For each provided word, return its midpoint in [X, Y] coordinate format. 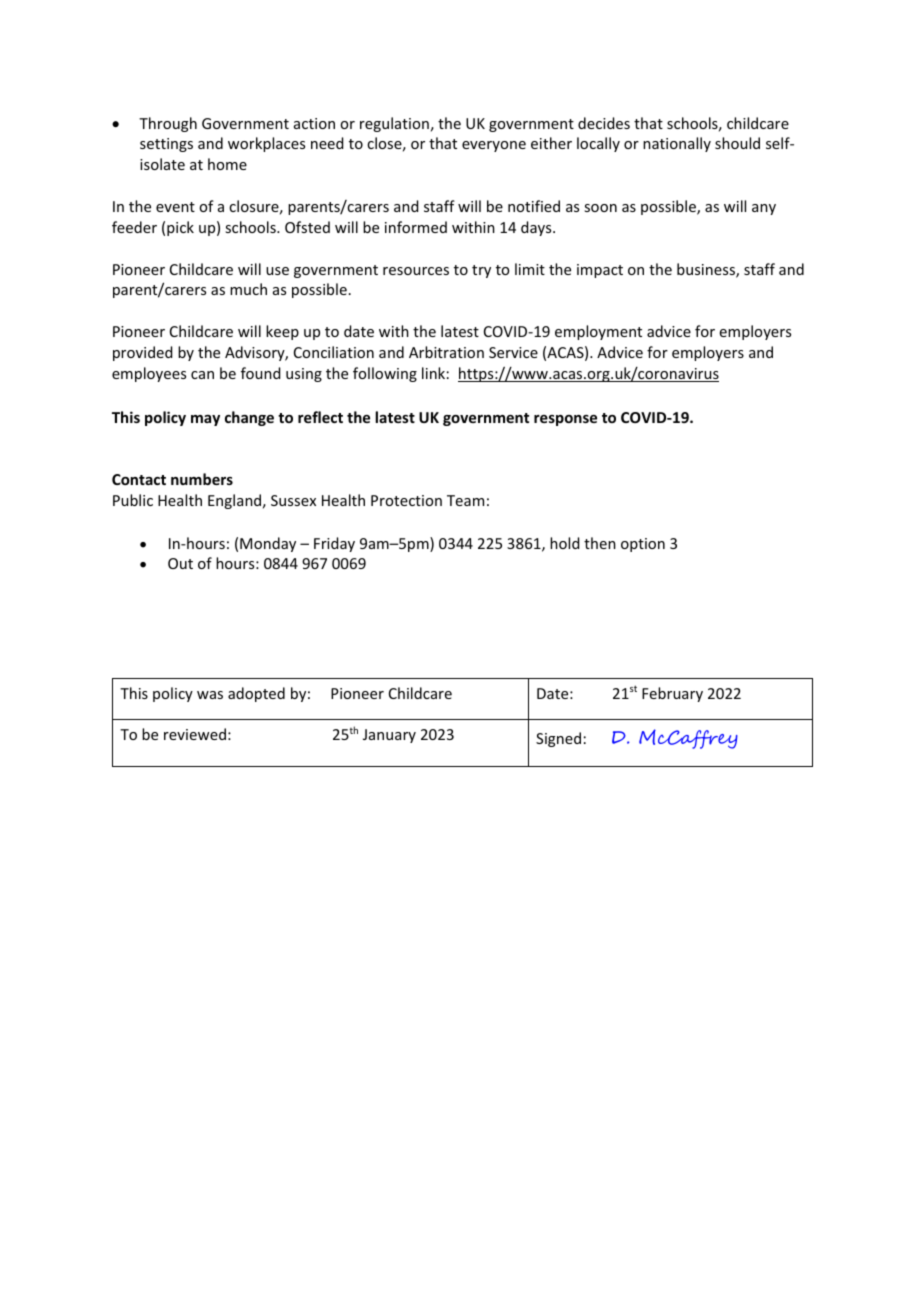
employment [598, 332]
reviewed [195, 734]
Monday [268, 544]
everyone [494, 146]
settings [166, 145]
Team [465, 500]
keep [282, 332]
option [643, 545]
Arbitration [446, 352]
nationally [677, 144]
